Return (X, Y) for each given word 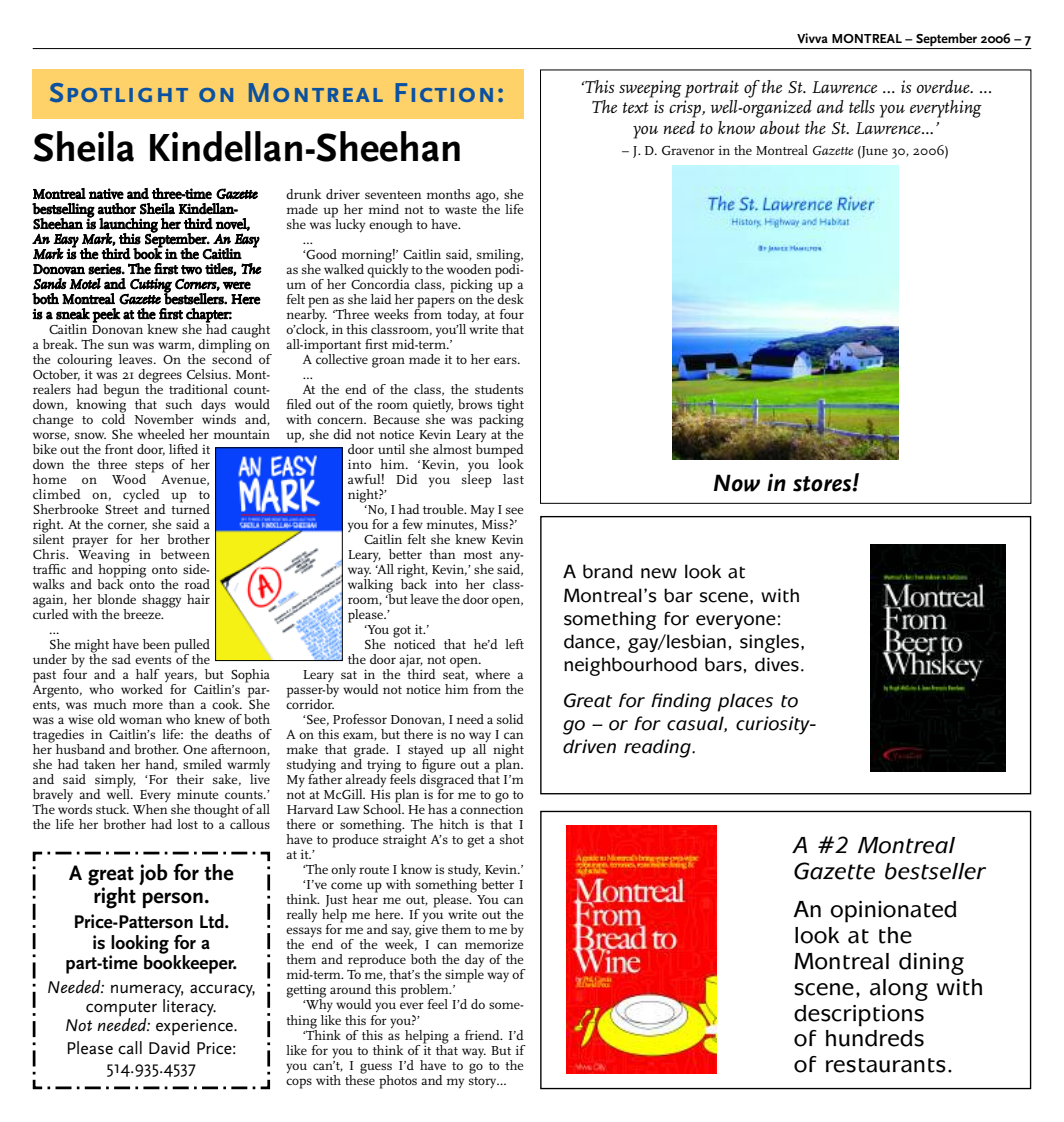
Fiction (444, 92)
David (169, 1048)
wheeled (161, 434)
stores (823, 484)
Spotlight (119, 92)
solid (510, 719)
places (745, 702)
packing (501, 420)
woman (140, 720)
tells (862, 106)
